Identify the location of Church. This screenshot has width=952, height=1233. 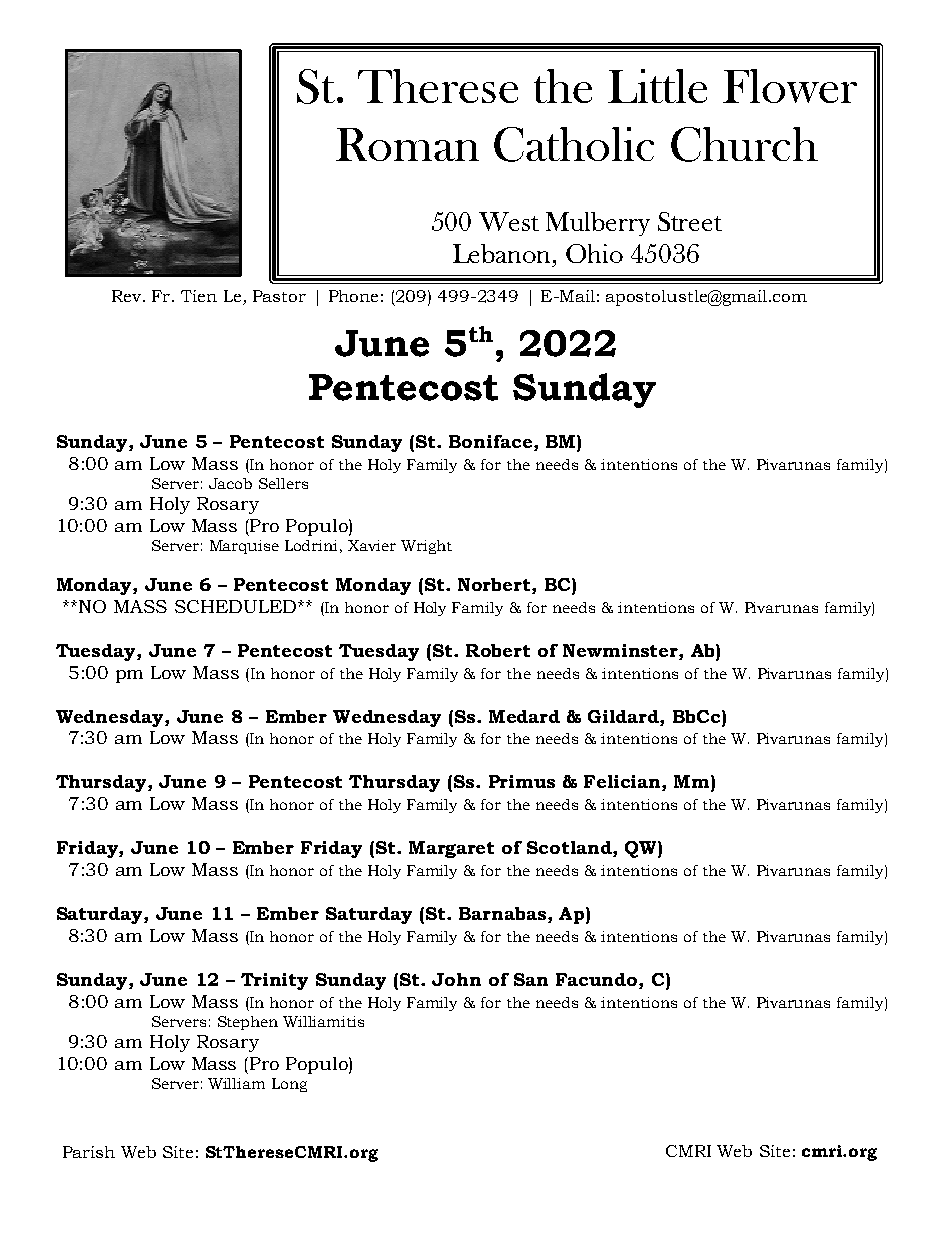
(744, 144).
